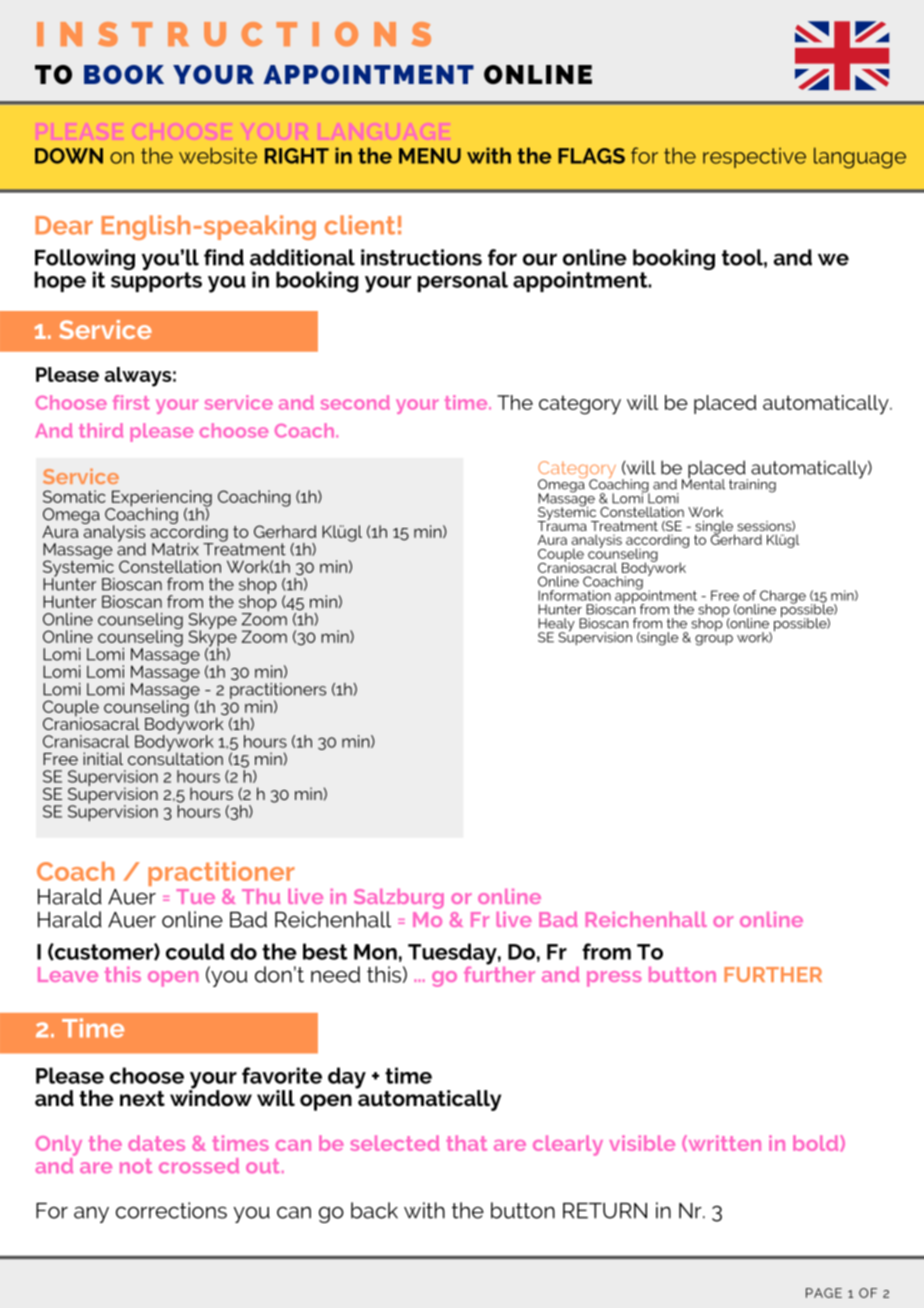  I want to click on Mon, so click(375, 952).
